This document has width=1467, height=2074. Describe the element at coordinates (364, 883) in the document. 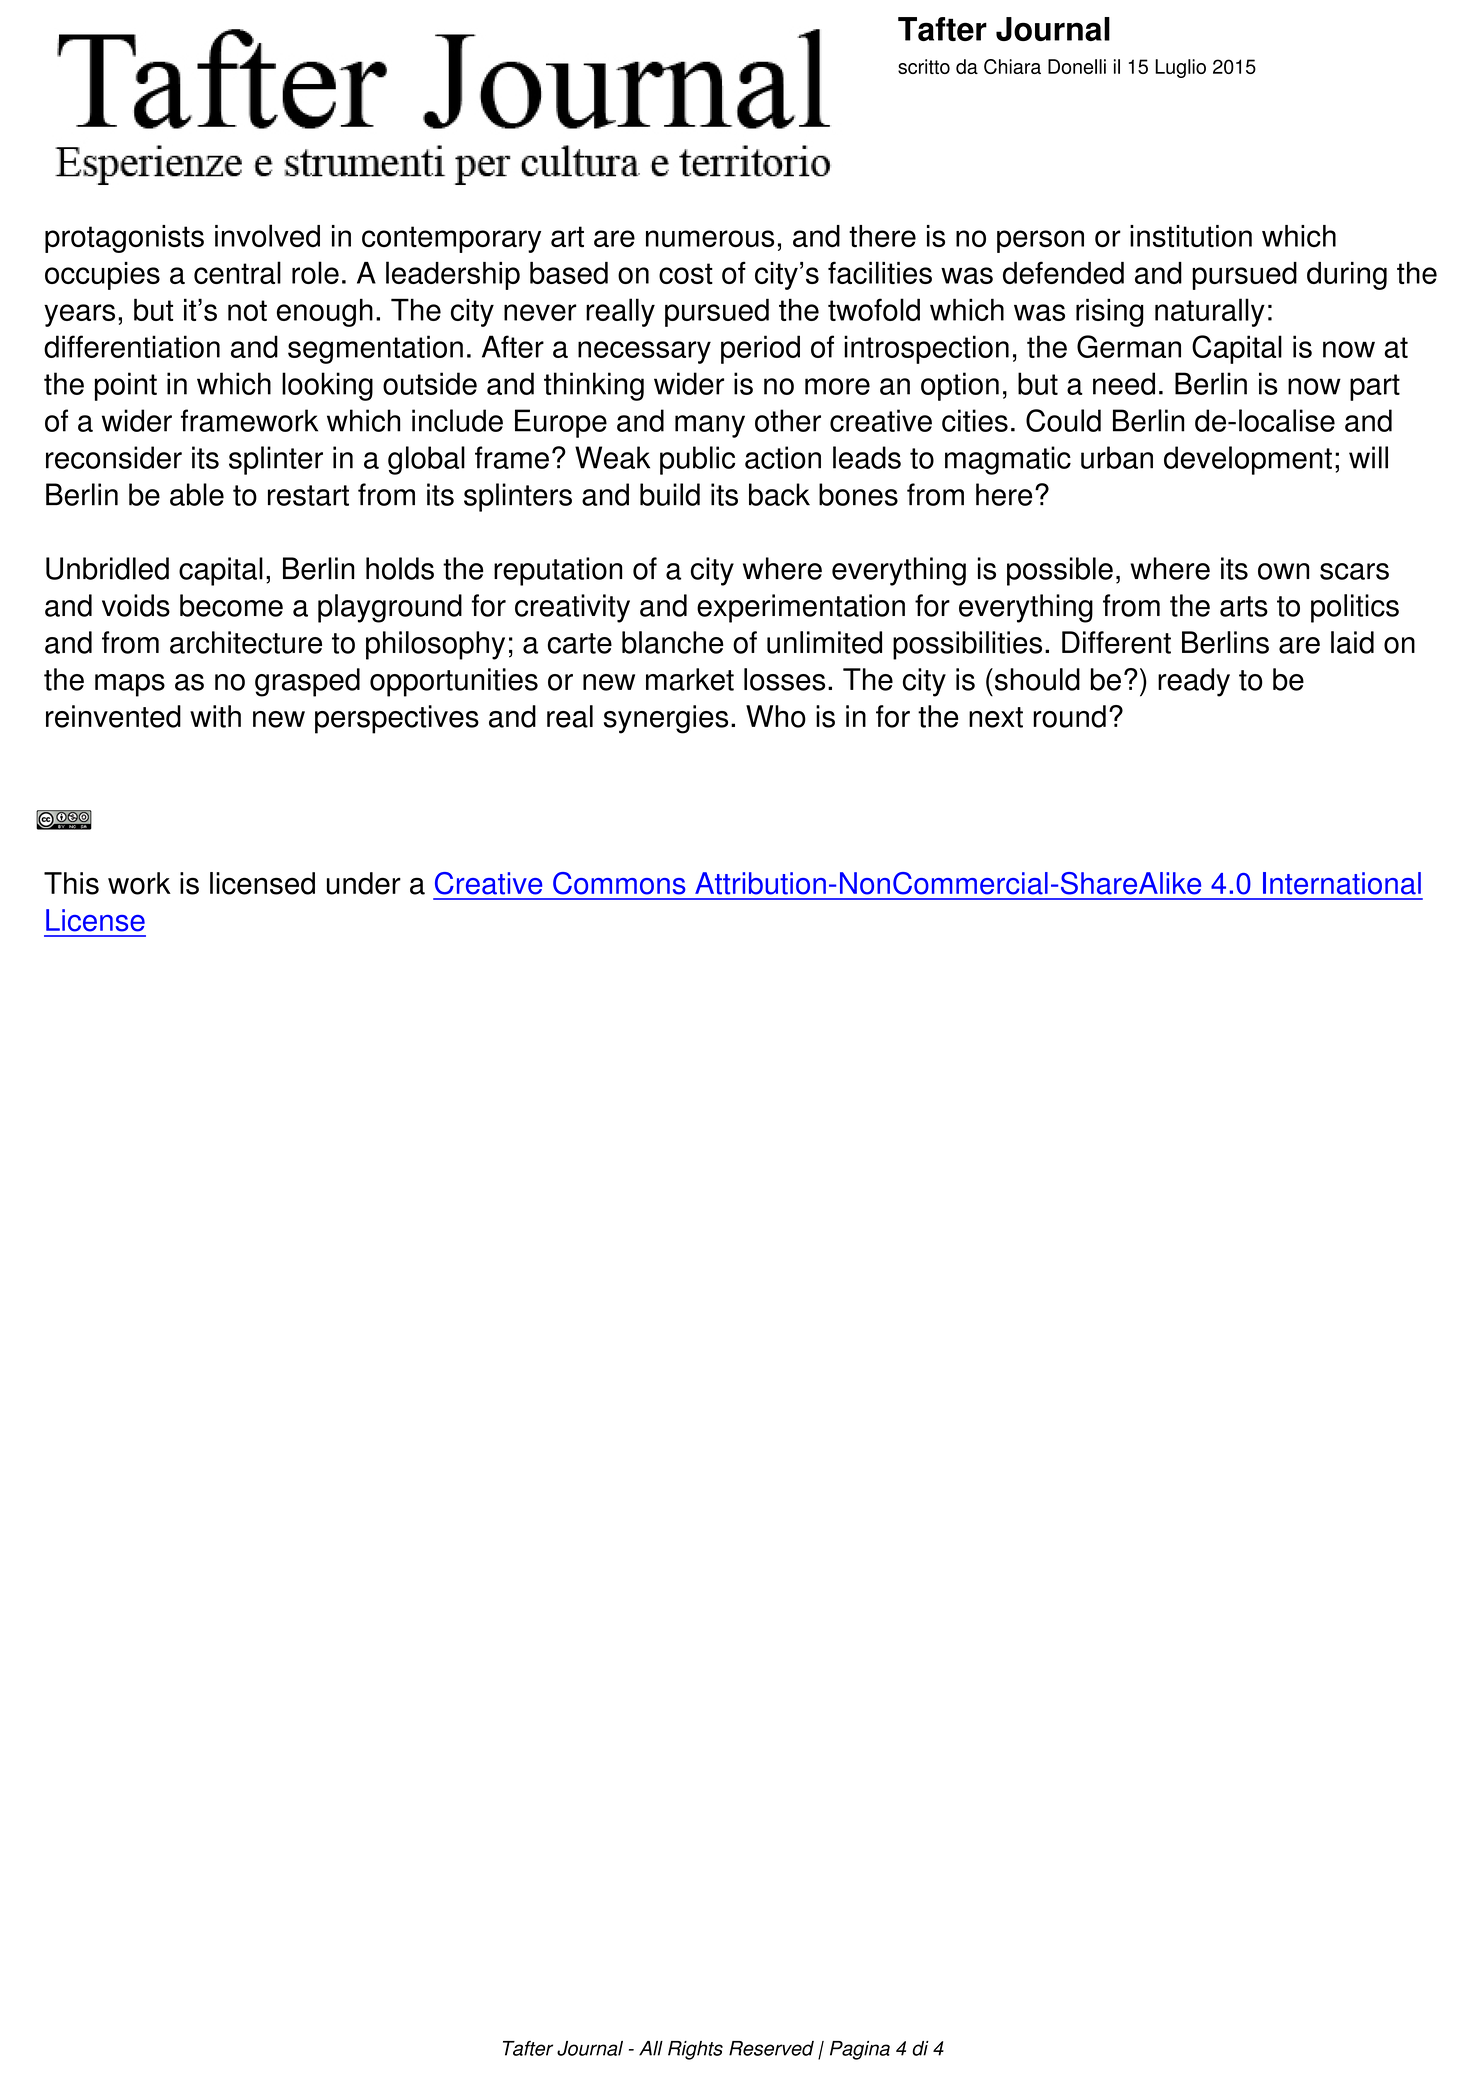

I see `under` at that location.
